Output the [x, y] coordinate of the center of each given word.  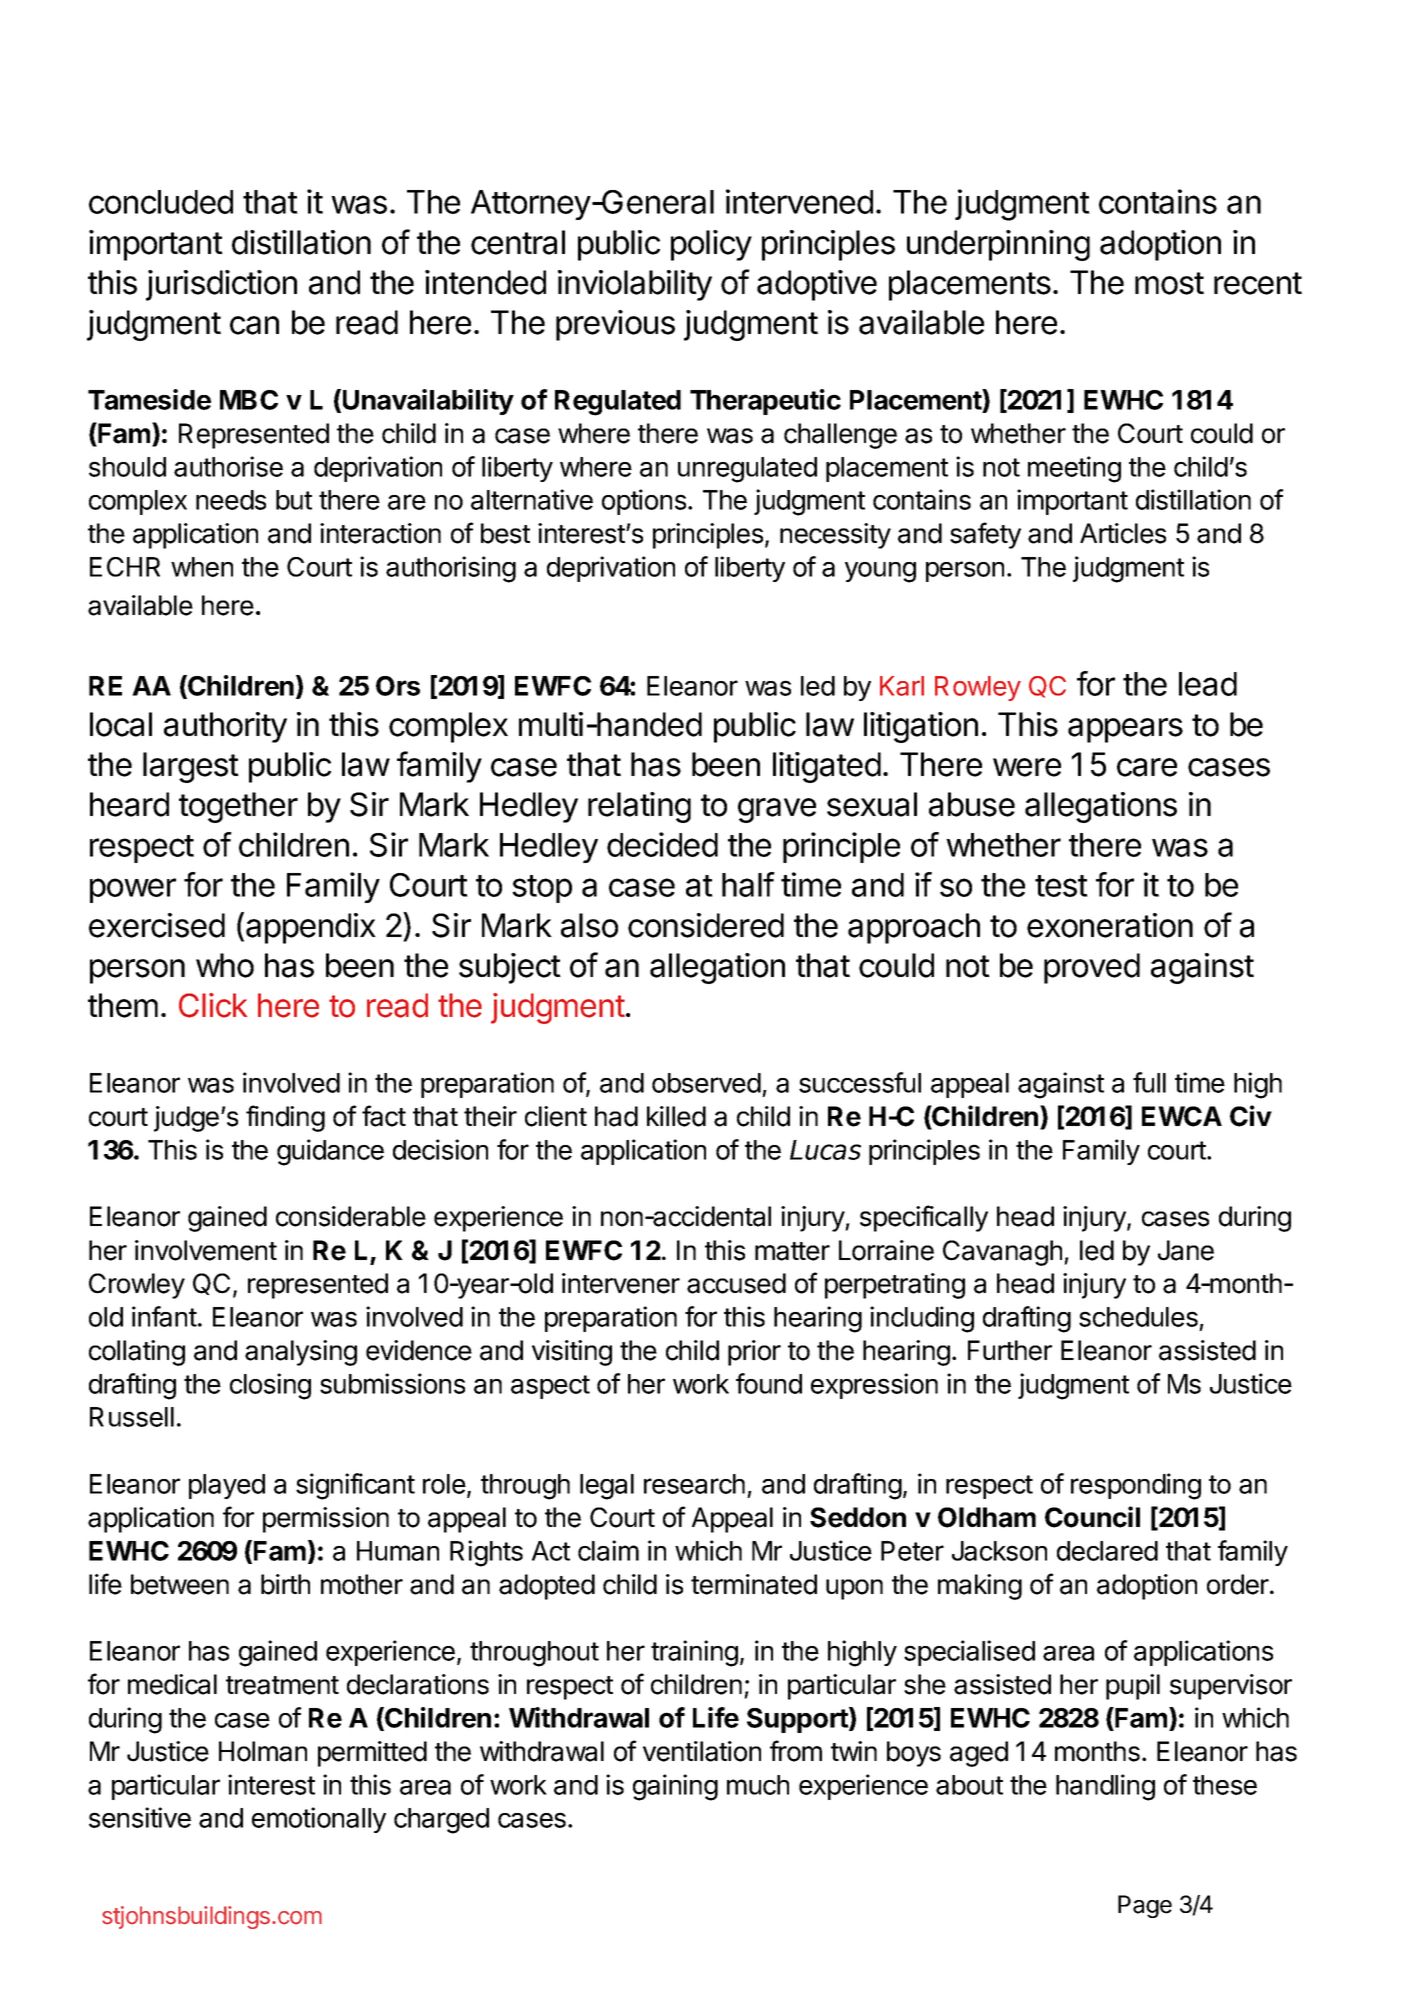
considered [706, 925]
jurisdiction [221, 285]
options [644, 502]
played [227, 1486]
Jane [1186, 1250]
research [694, 1484]
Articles [1123, 533]
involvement [206, 1250]
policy [711, 245]
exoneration [1110, 925]
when [202, 567]
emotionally [319, 1820]
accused [736, 1283]
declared [1107, 1551]
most [1169, 283]
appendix [311, 928]
